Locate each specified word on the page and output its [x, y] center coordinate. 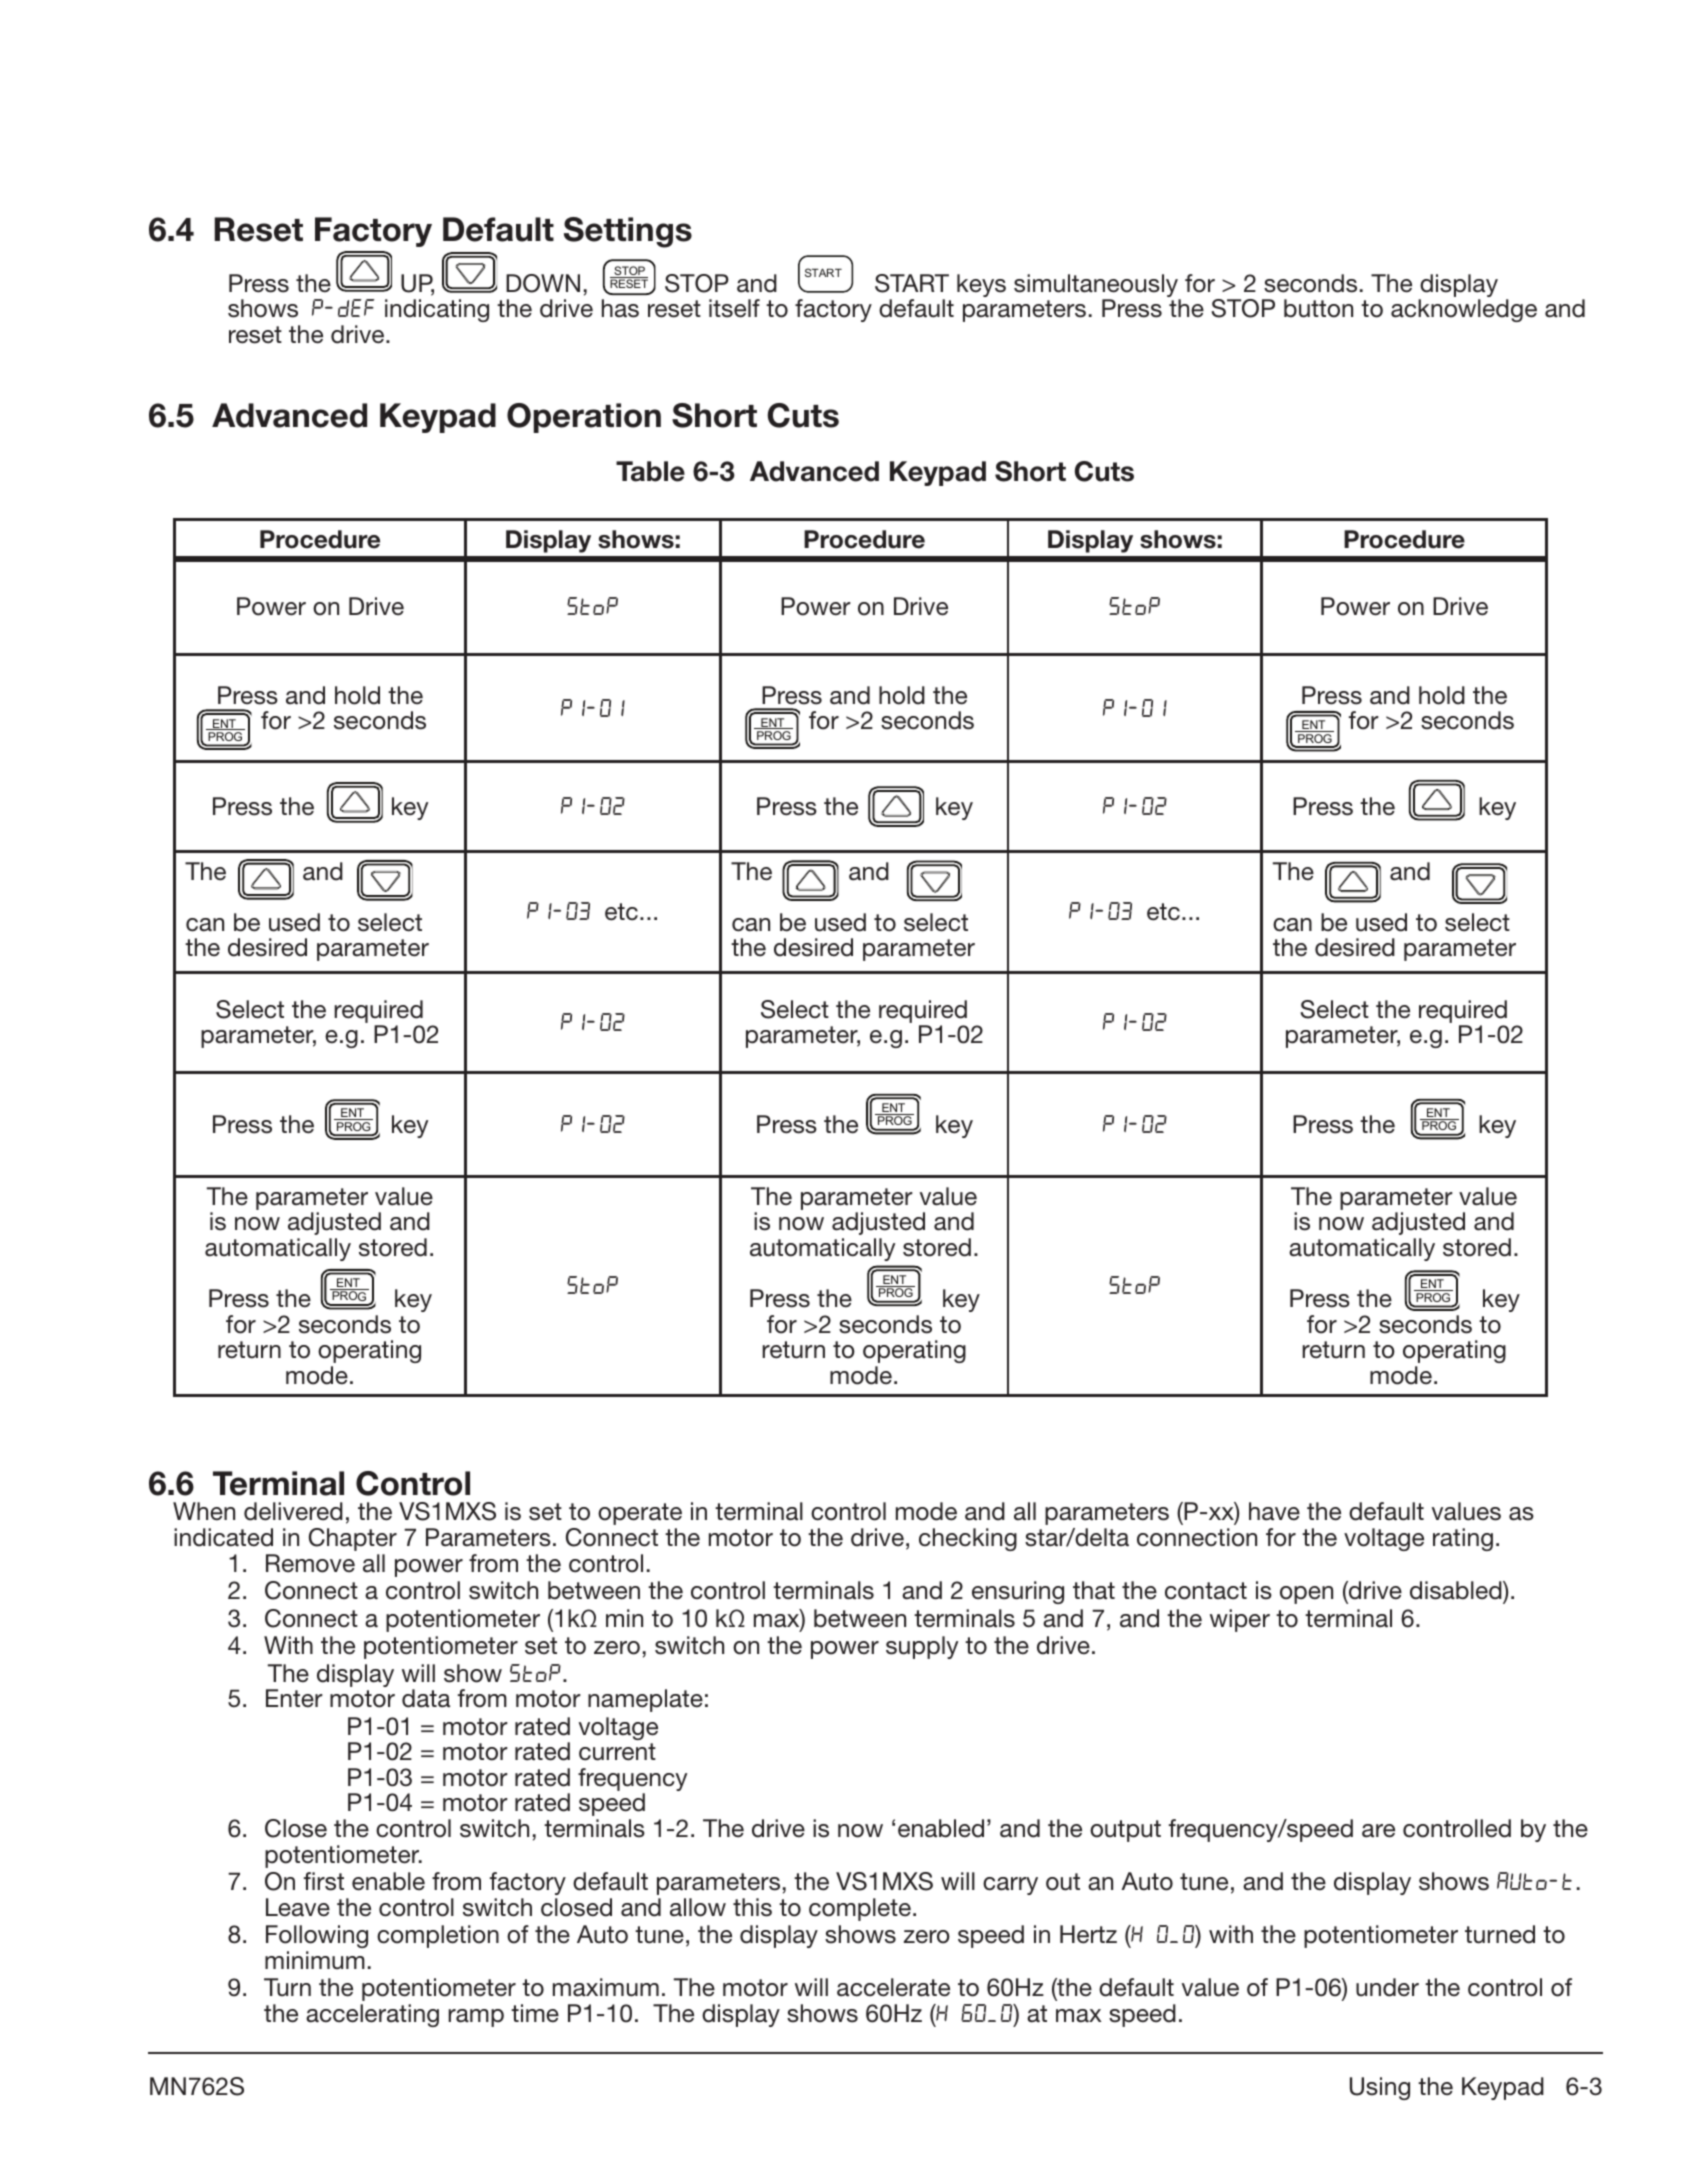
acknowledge [1464, 310]
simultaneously [1097, 287]
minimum [315, 1960]
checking [968, 1539]
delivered [293, 1511]
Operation [584, 418]
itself [734, 308]
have [1274, 1511]
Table [650, 471]
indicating [437, 310]
